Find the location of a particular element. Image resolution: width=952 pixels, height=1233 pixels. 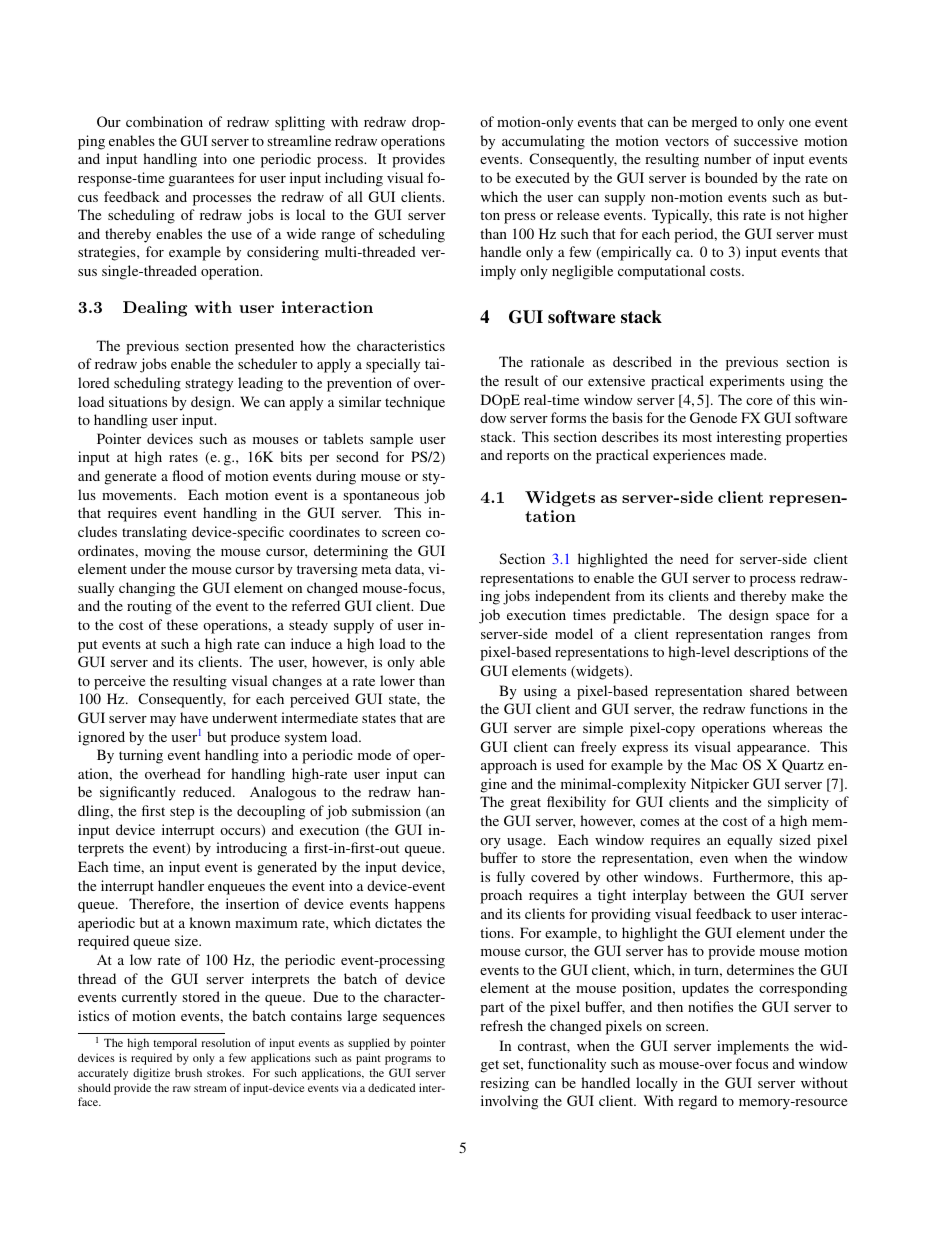

great is located at coordinates (525, 804).
